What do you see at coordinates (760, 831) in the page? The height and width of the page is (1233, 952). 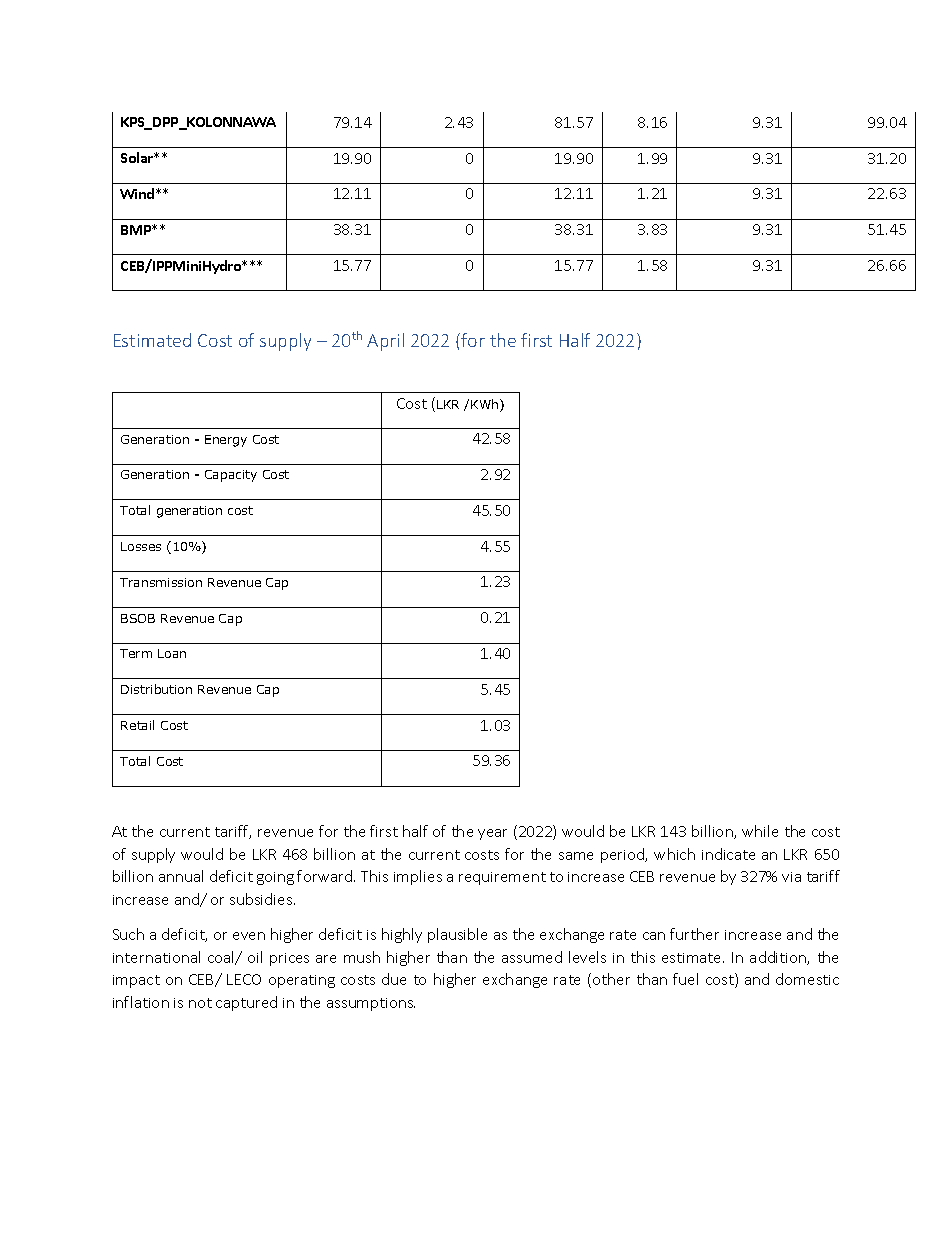 I see `while` at bounding box center [760, 831].
